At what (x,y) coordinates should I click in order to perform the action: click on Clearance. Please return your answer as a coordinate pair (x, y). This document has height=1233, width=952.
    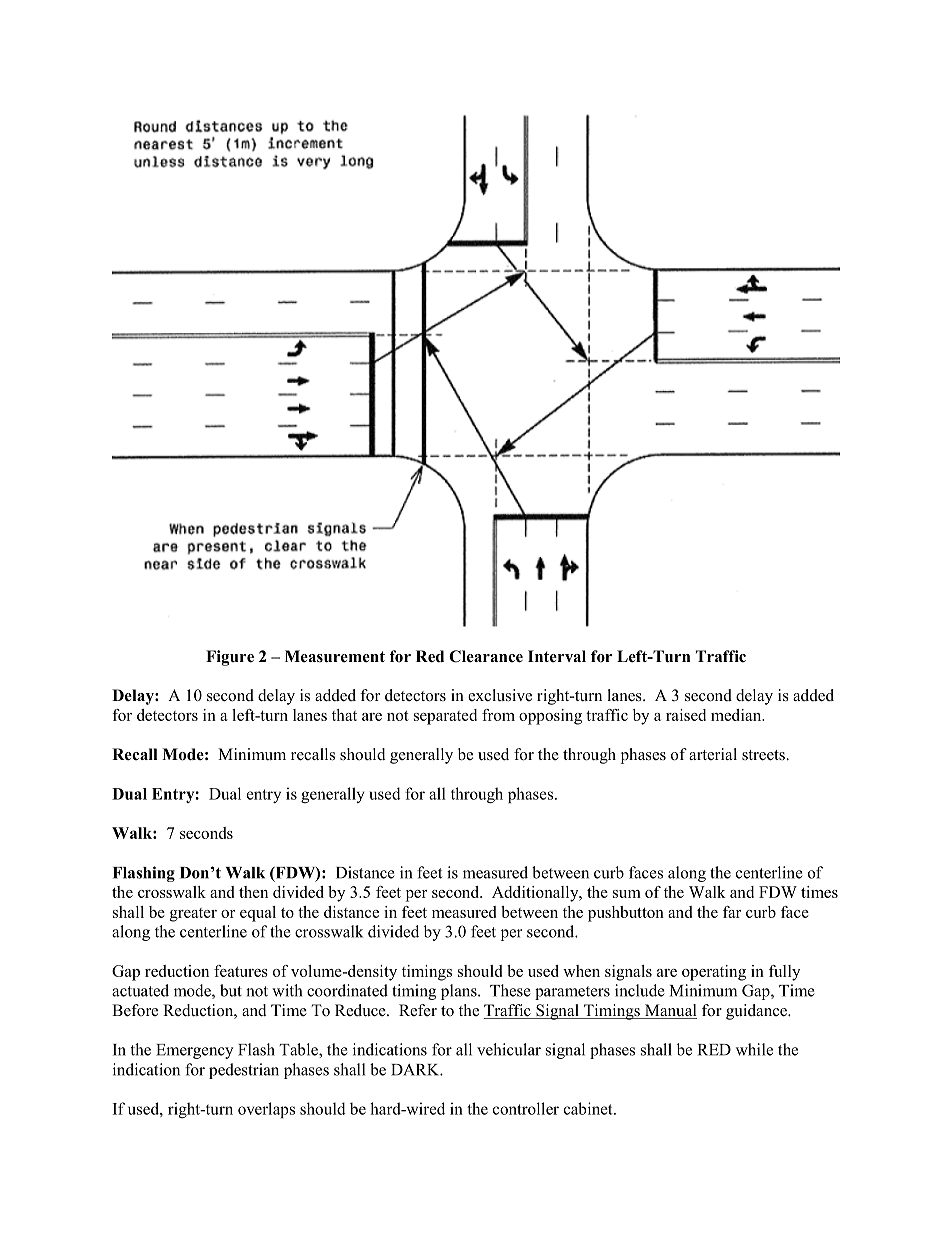
    Looking at the image, I should click on (486, 656).
